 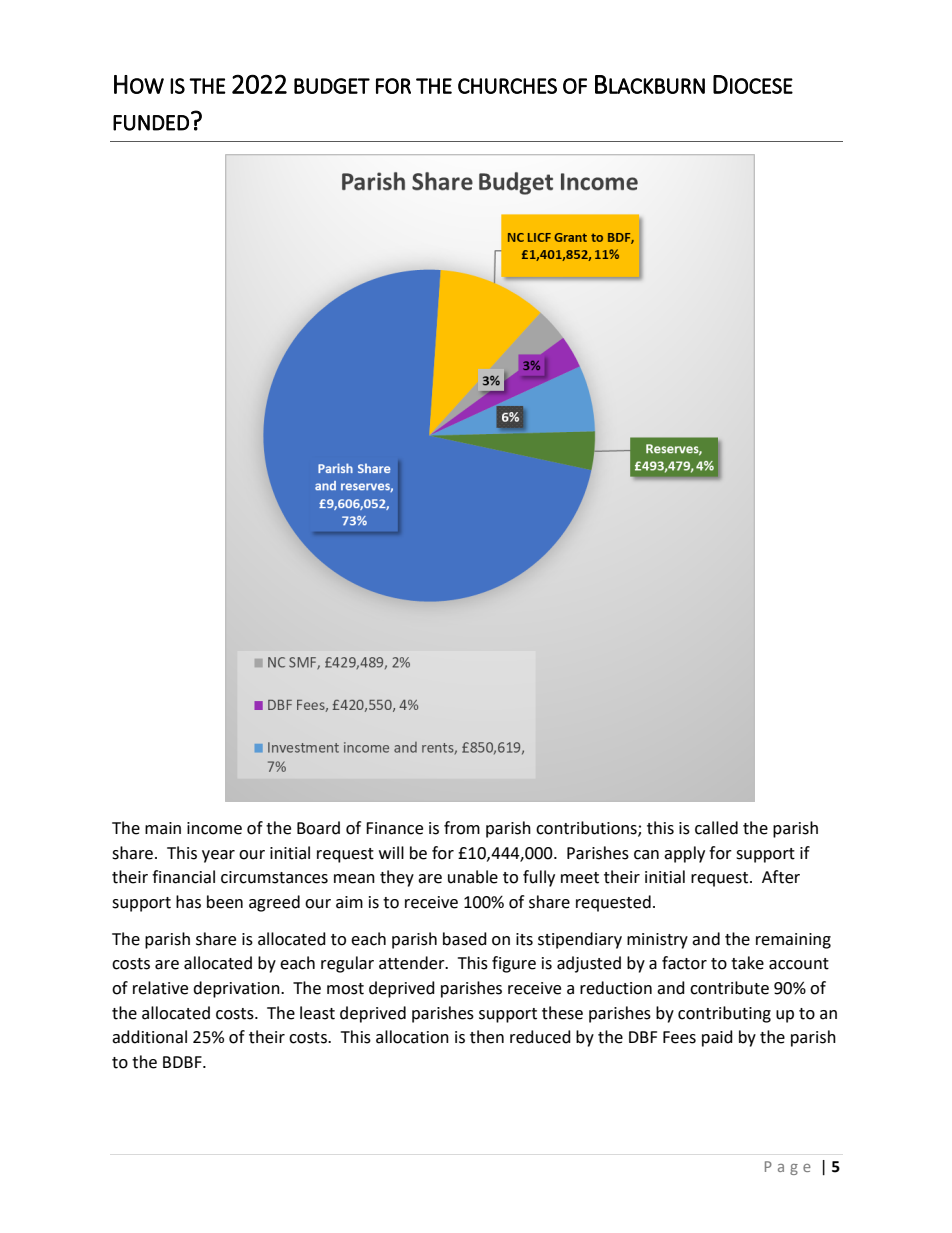 I want to click on called, so click(x=716, y=828).
